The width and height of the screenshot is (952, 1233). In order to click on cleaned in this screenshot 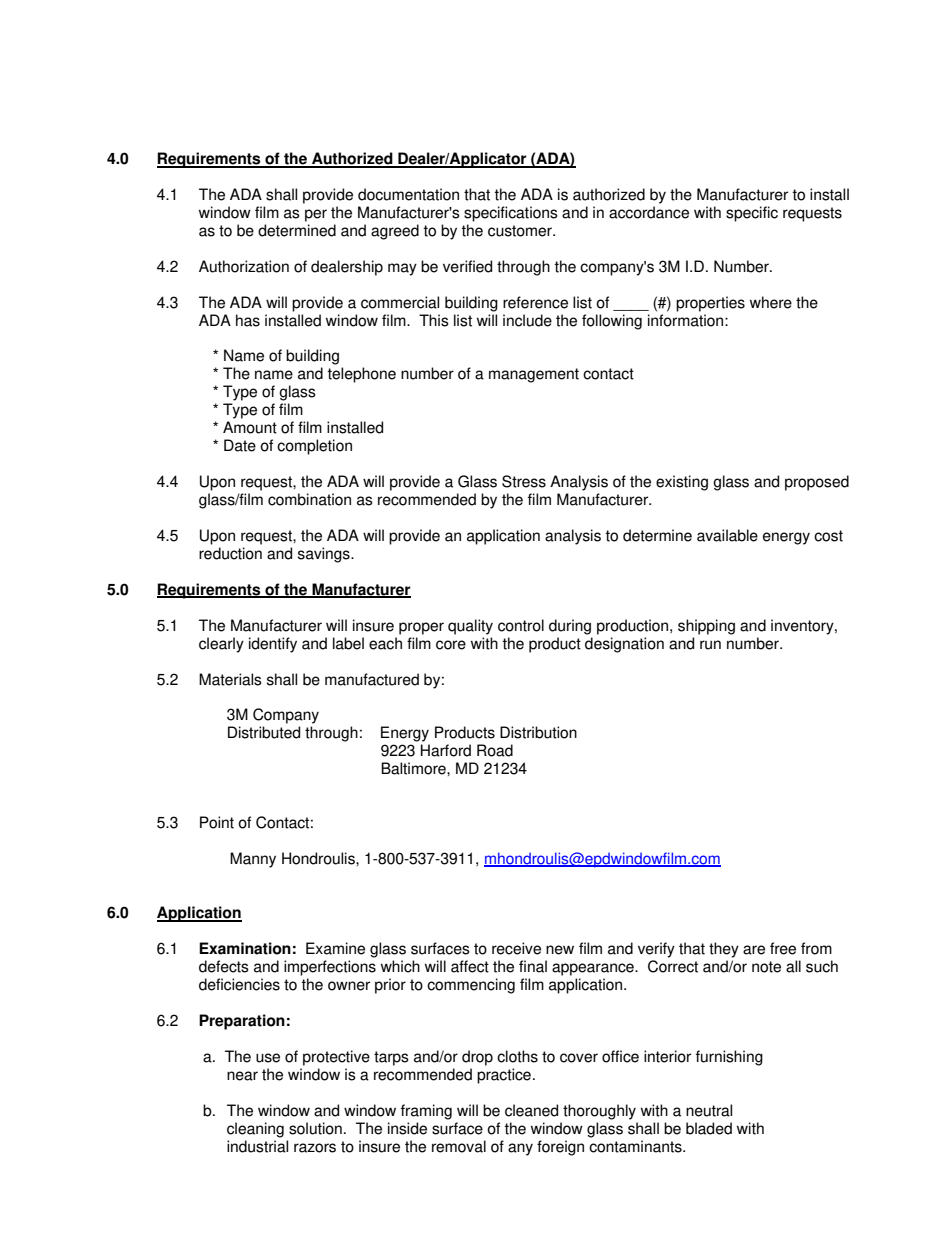, I will do `click(531, 1110)`.
